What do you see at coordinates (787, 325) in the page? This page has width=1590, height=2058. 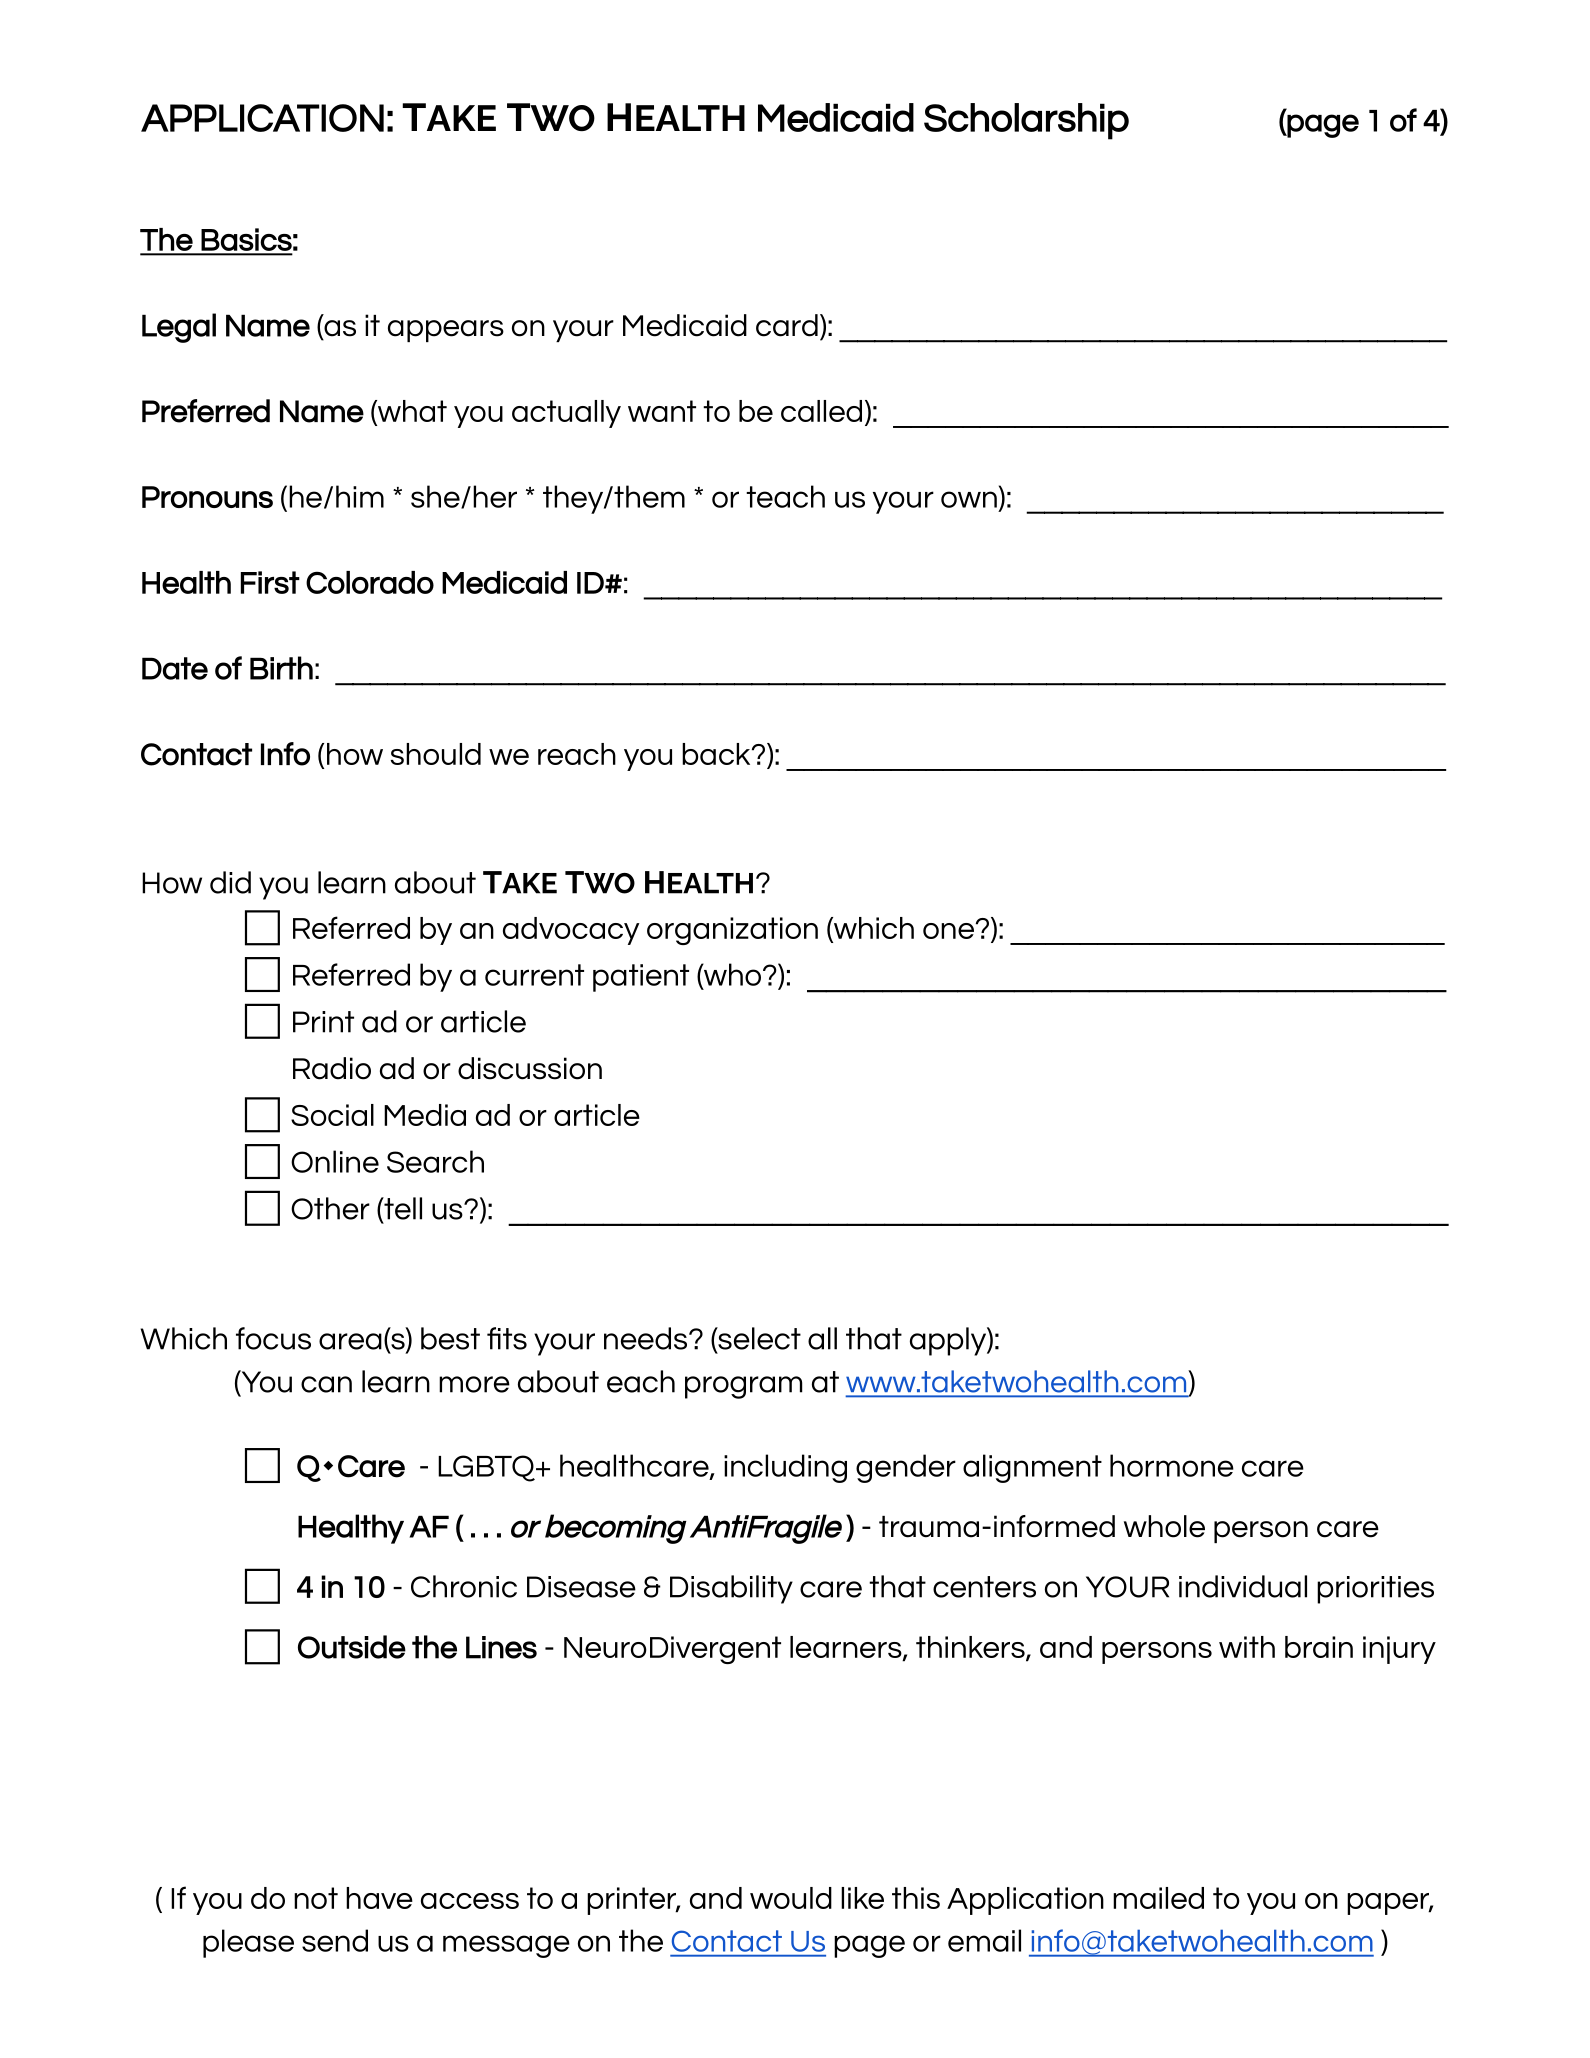 I see `card` at bounding box center [787, 325].
